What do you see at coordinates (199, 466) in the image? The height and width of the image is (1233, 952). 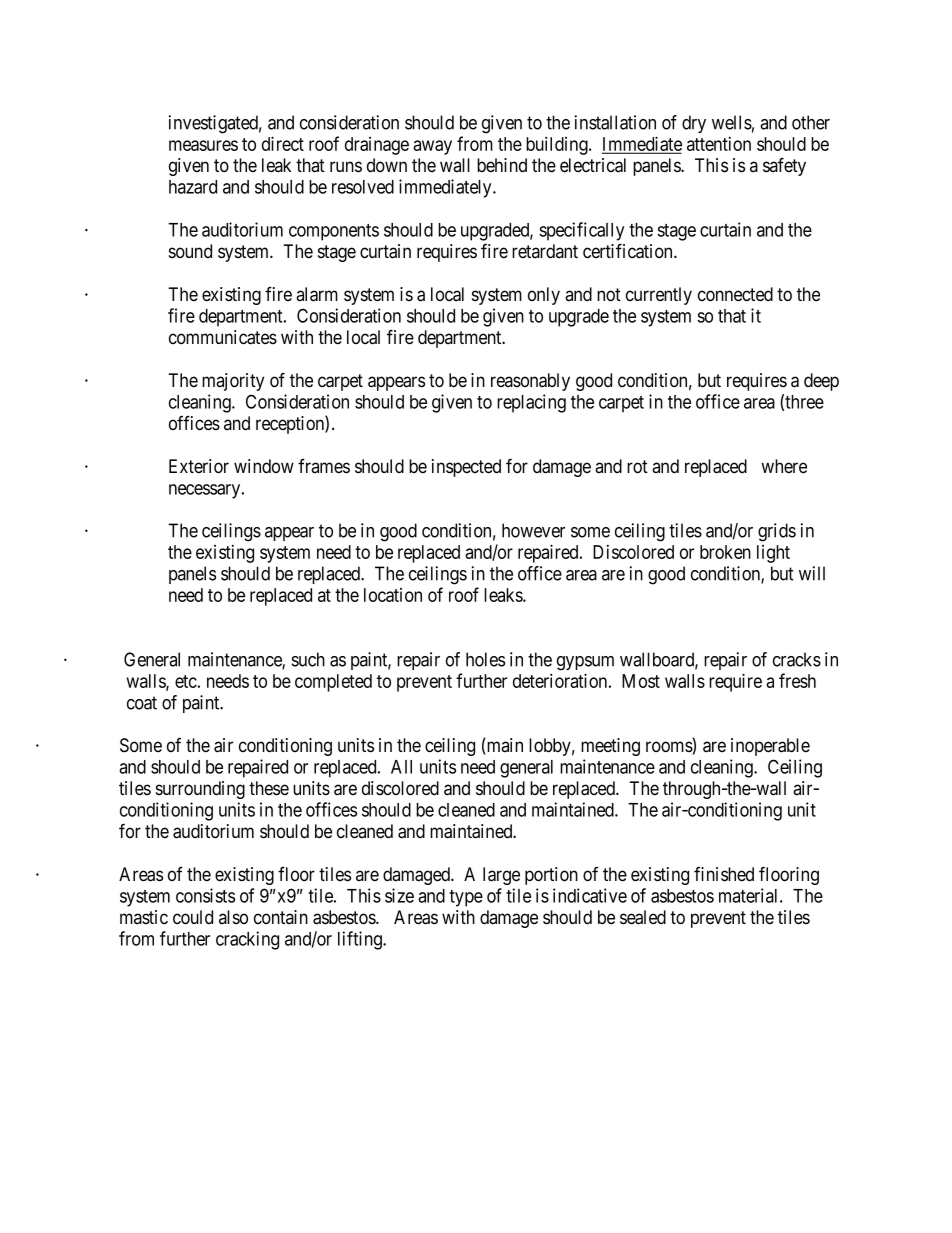 I see `Exterior` at bounding box center [199, 466].
